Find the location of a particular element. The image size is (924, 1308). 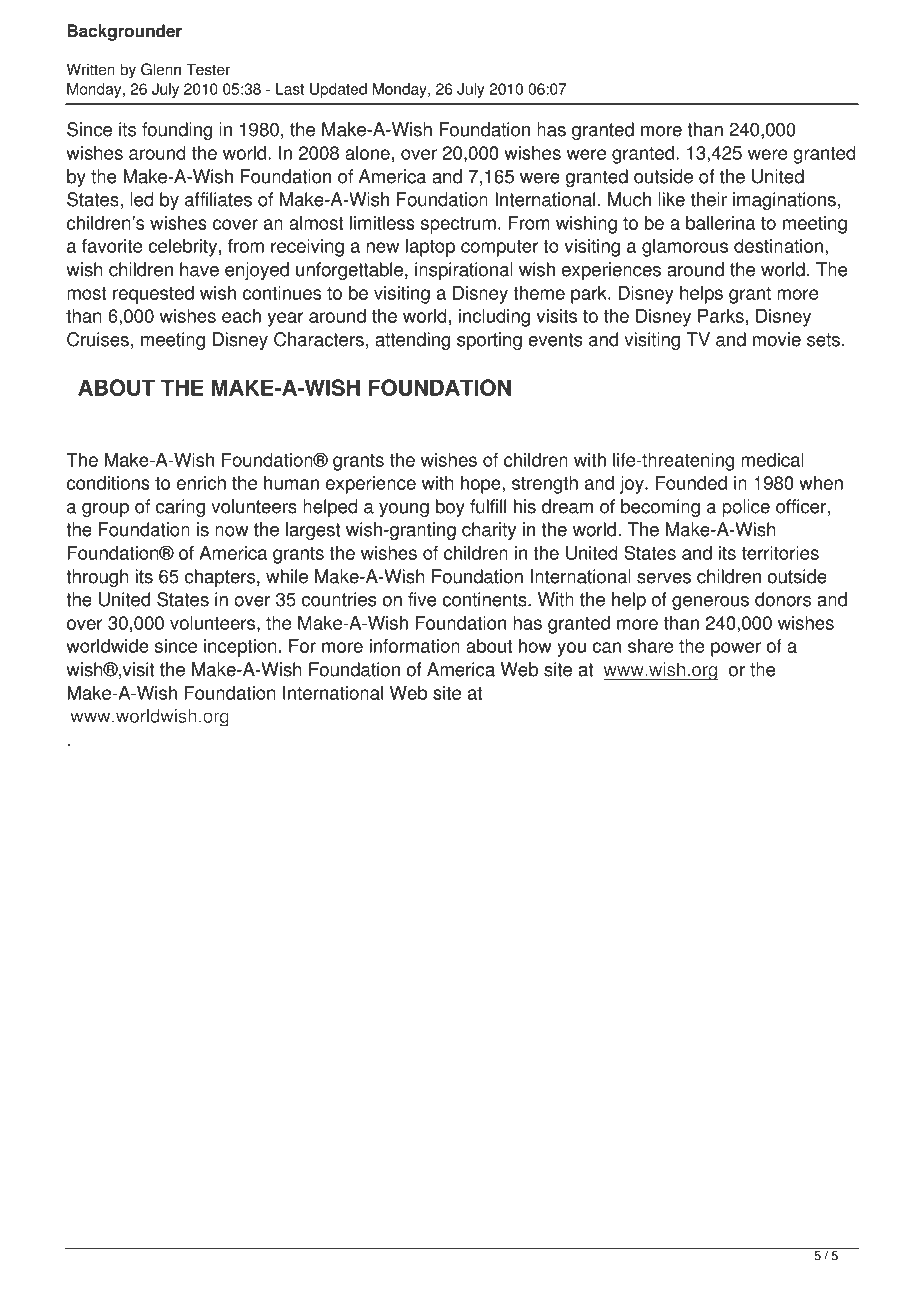

enrich is located at coordinates (201, 483).
